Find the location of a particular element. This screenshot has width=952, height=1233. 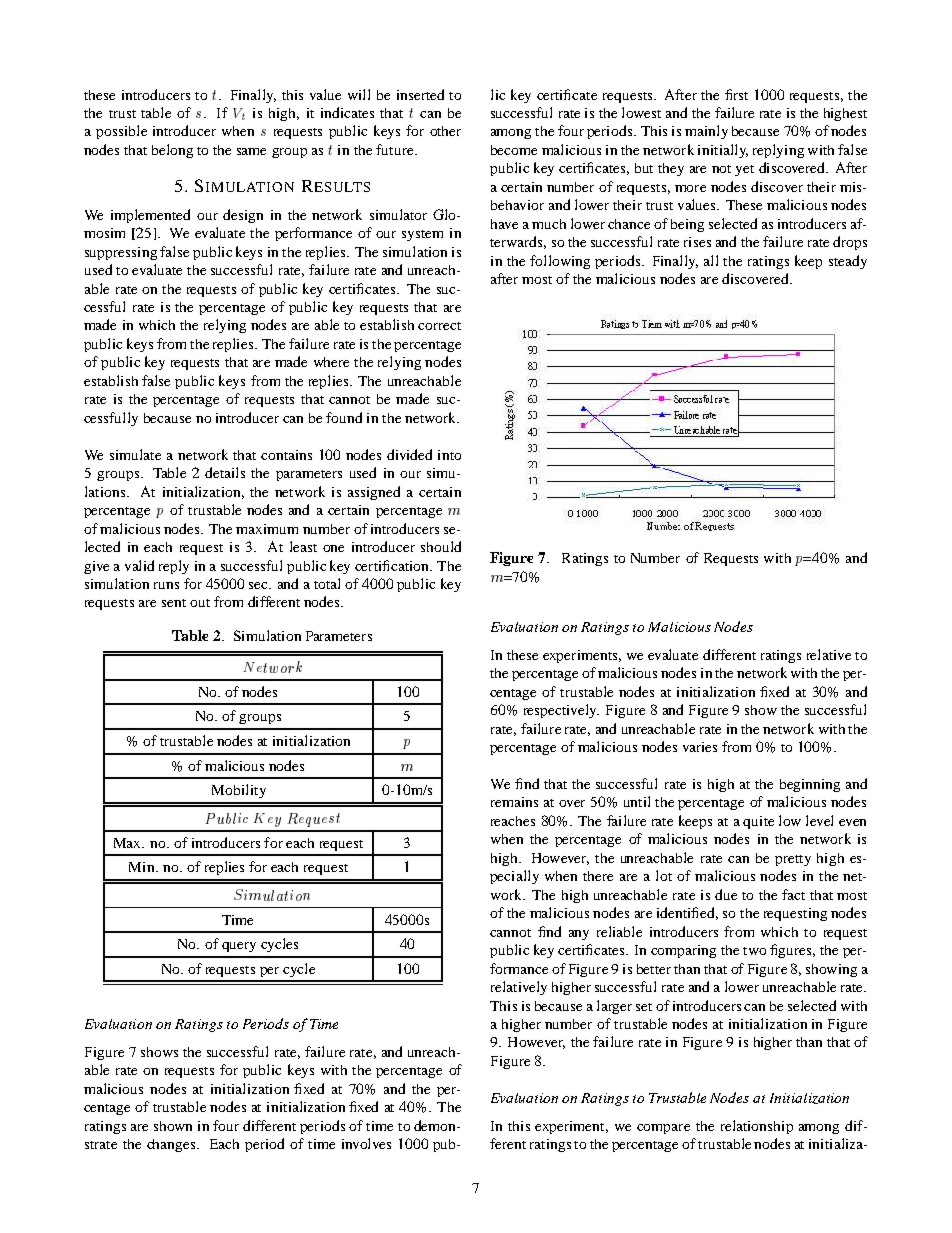

first is located at coordinates (736, 94).
